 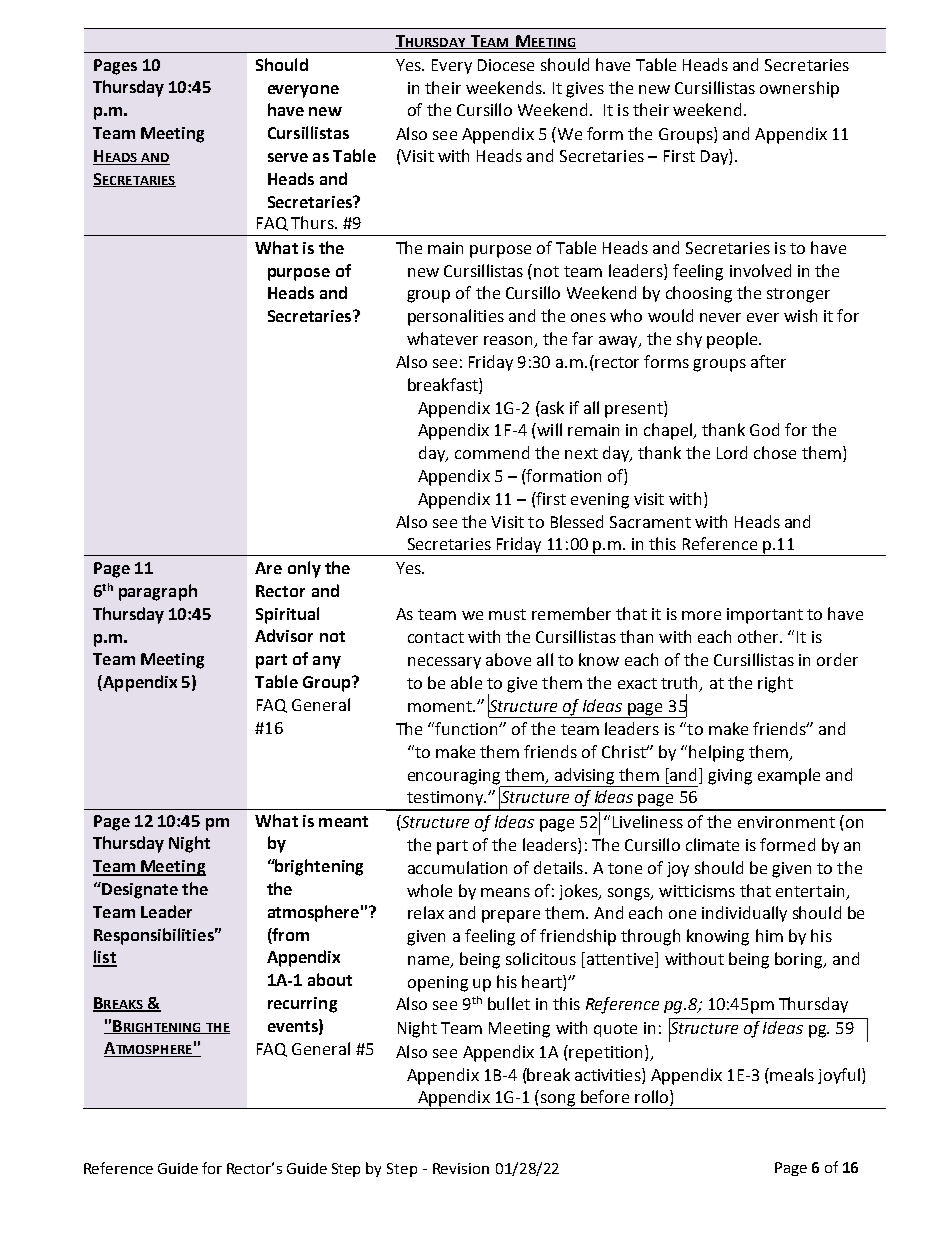 What do you see at coordinates (302, 1005) in the document?
I see `recurring` at bounding box center [302, 1005].
